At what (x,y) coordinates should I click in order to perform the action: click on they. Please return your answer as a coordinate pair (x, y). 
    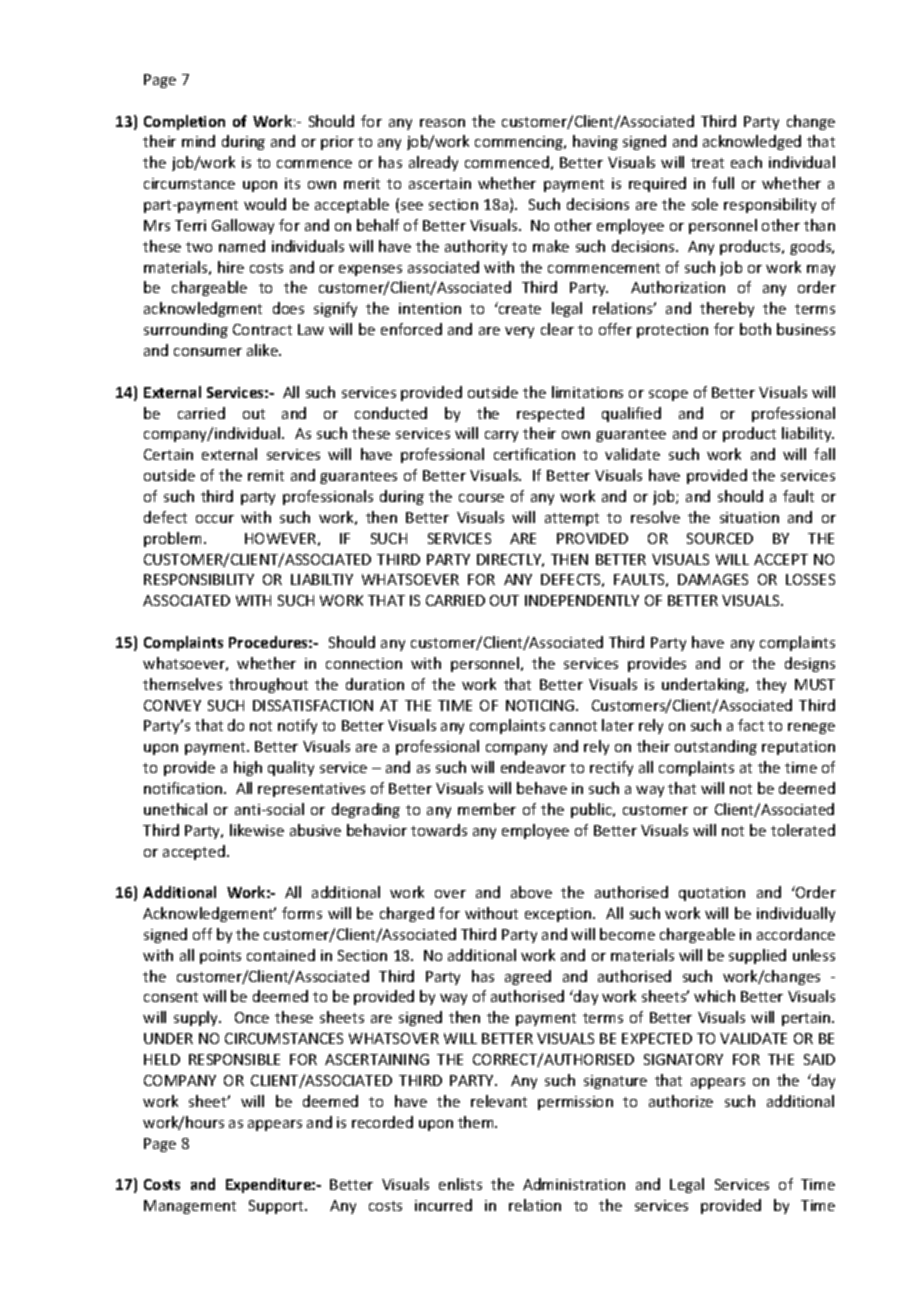
    Looking at the image, I should click on (771, 685).
